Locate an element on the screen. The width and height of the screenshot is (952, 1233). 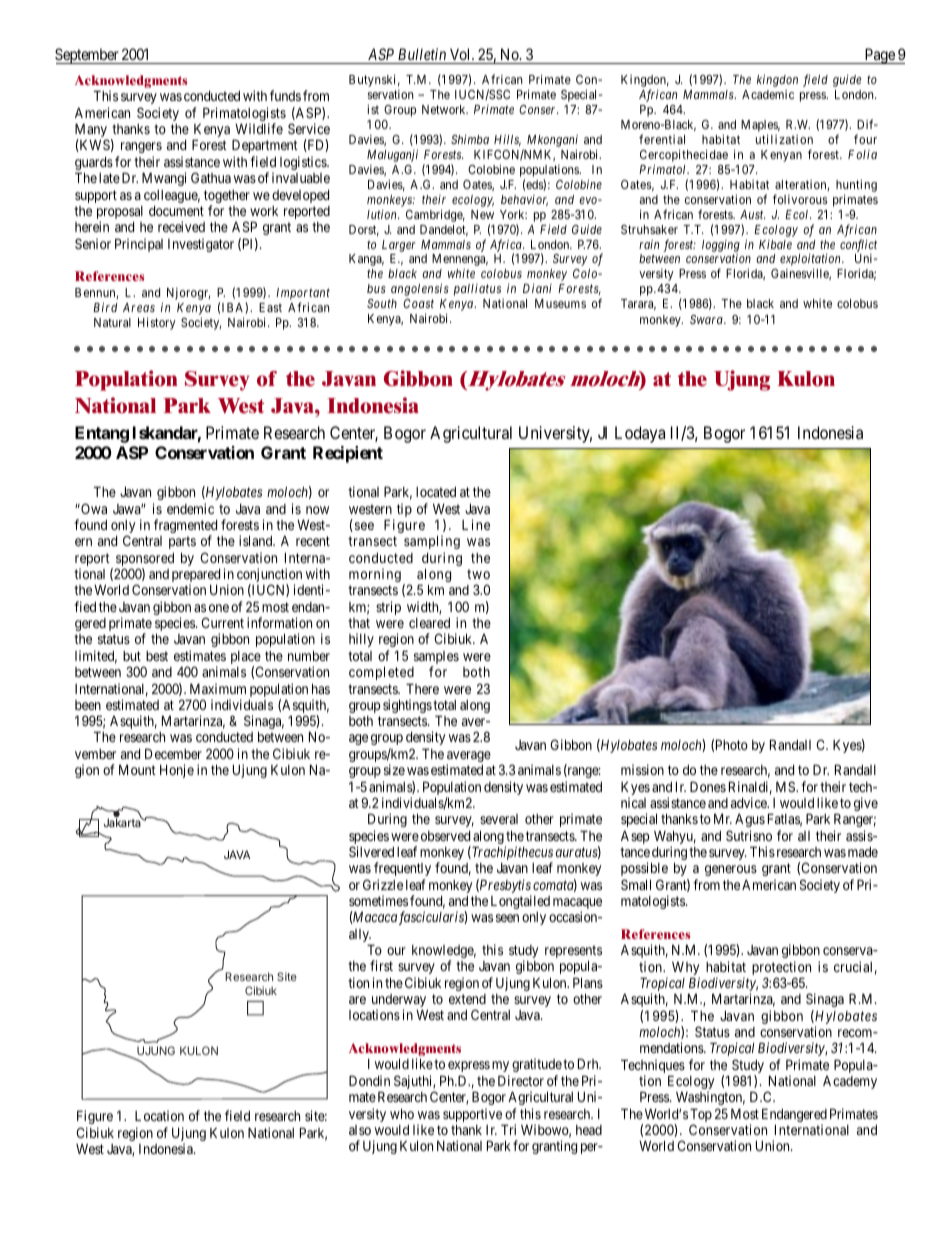
prepared is located at coordinates (196, 577).
